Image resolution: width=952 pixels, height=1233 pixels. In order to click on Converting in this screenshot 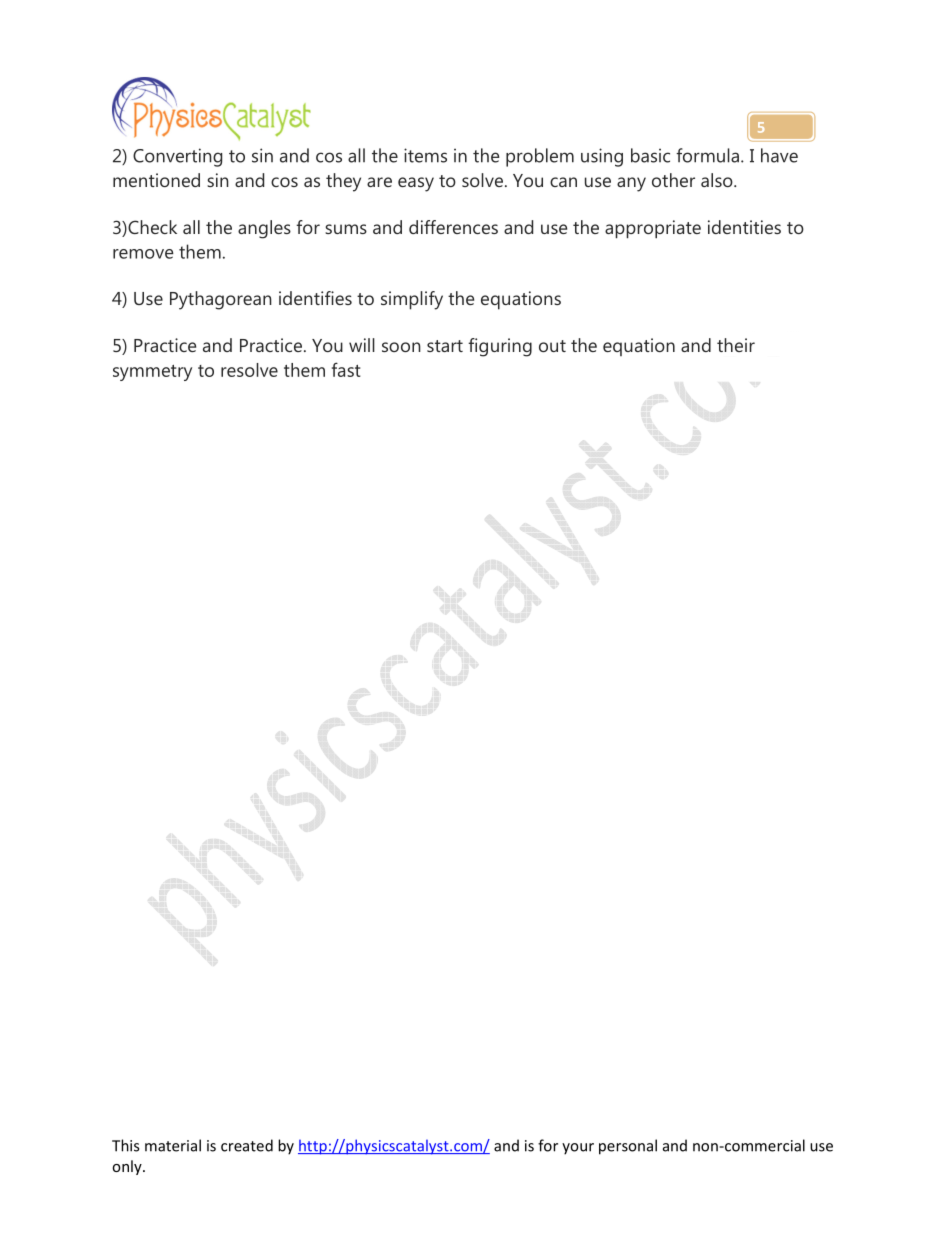, I will do `click(177, 157)`.
